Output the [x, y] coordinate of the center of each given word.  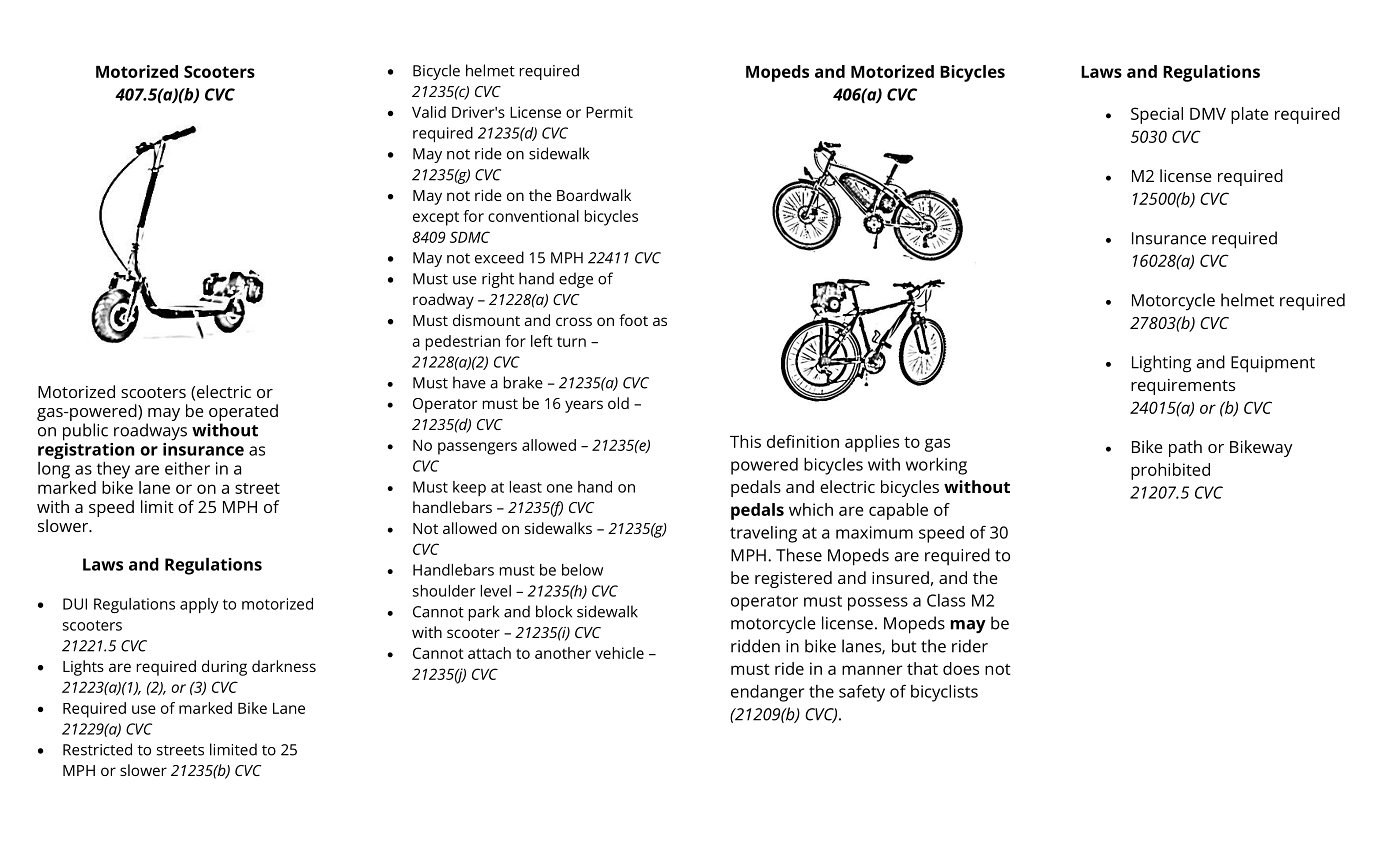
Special [1157, 115]
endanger [767, 693]
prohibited [1170, 471]
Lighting [1161, 364]
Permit [609, 112]
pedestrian [463, 343]
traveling [763, 534]
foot [633, 320]
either [187, 468]
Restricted [97, 749]
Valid [429, 112]
